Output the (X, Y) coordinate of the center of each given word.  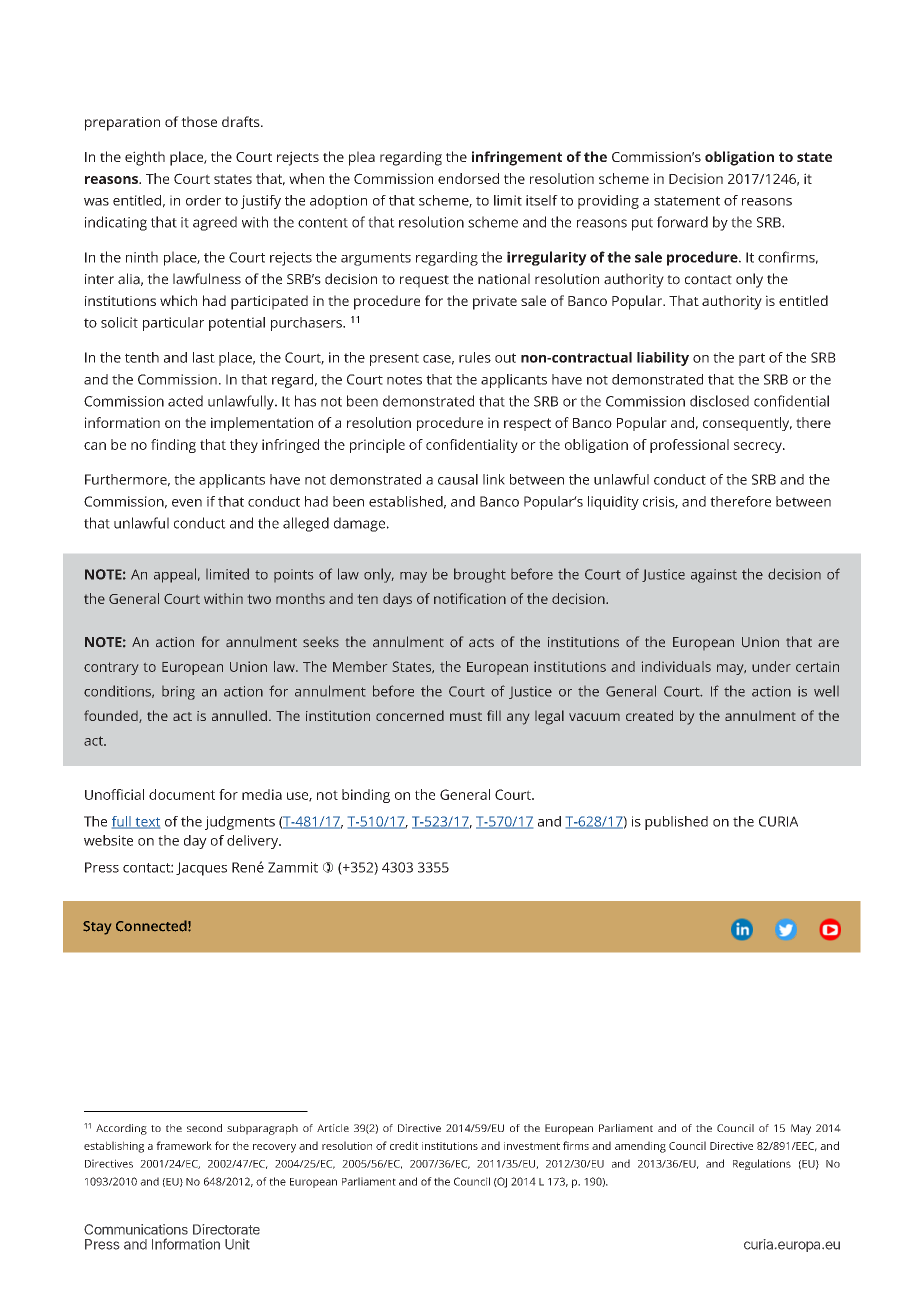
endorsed (468, 178)
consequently (747, 424)
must (466, 716)
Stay (97, 928)
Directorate (226, 1229)
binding (366, 796)
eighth (145, 158)
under (771, 666)
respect (527, 424)
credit (404, 1145)
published (676, 823)
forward (682, 222)
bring (178, 693)
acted (185, 401)
